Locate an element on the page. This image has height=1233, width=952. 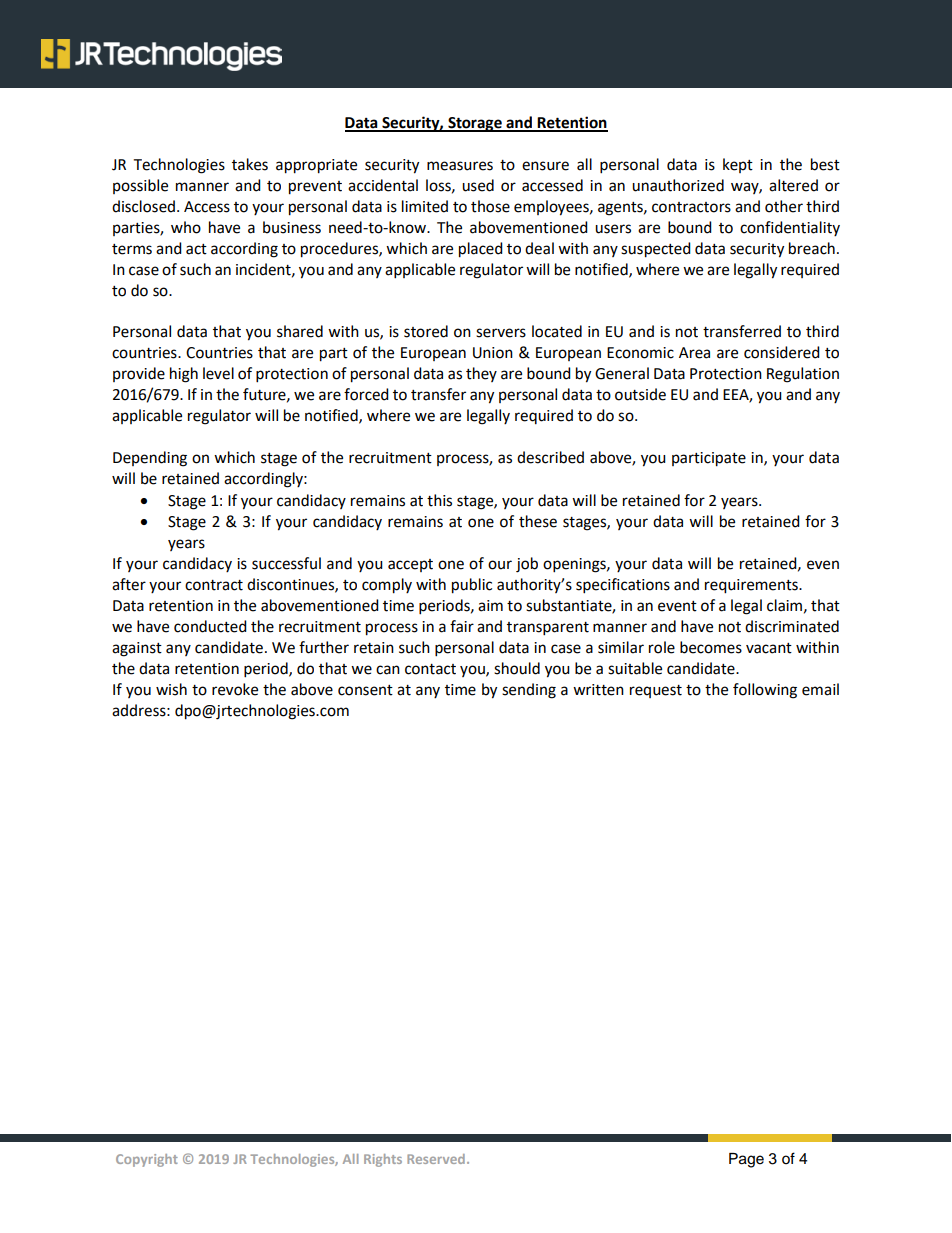
measures is located at coordinates (460, 166).
